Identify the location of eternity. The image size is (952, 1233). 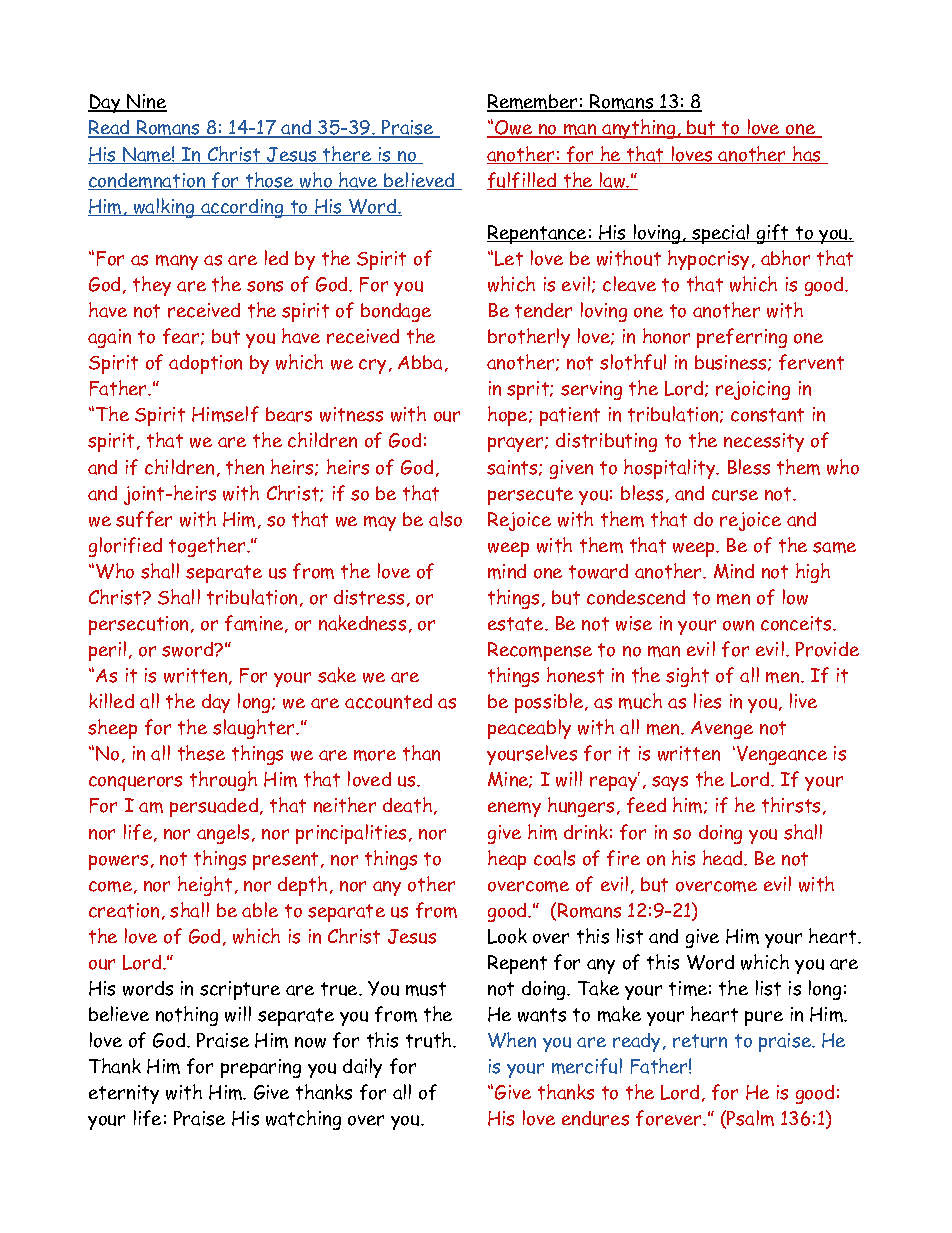
(124, 1094).
